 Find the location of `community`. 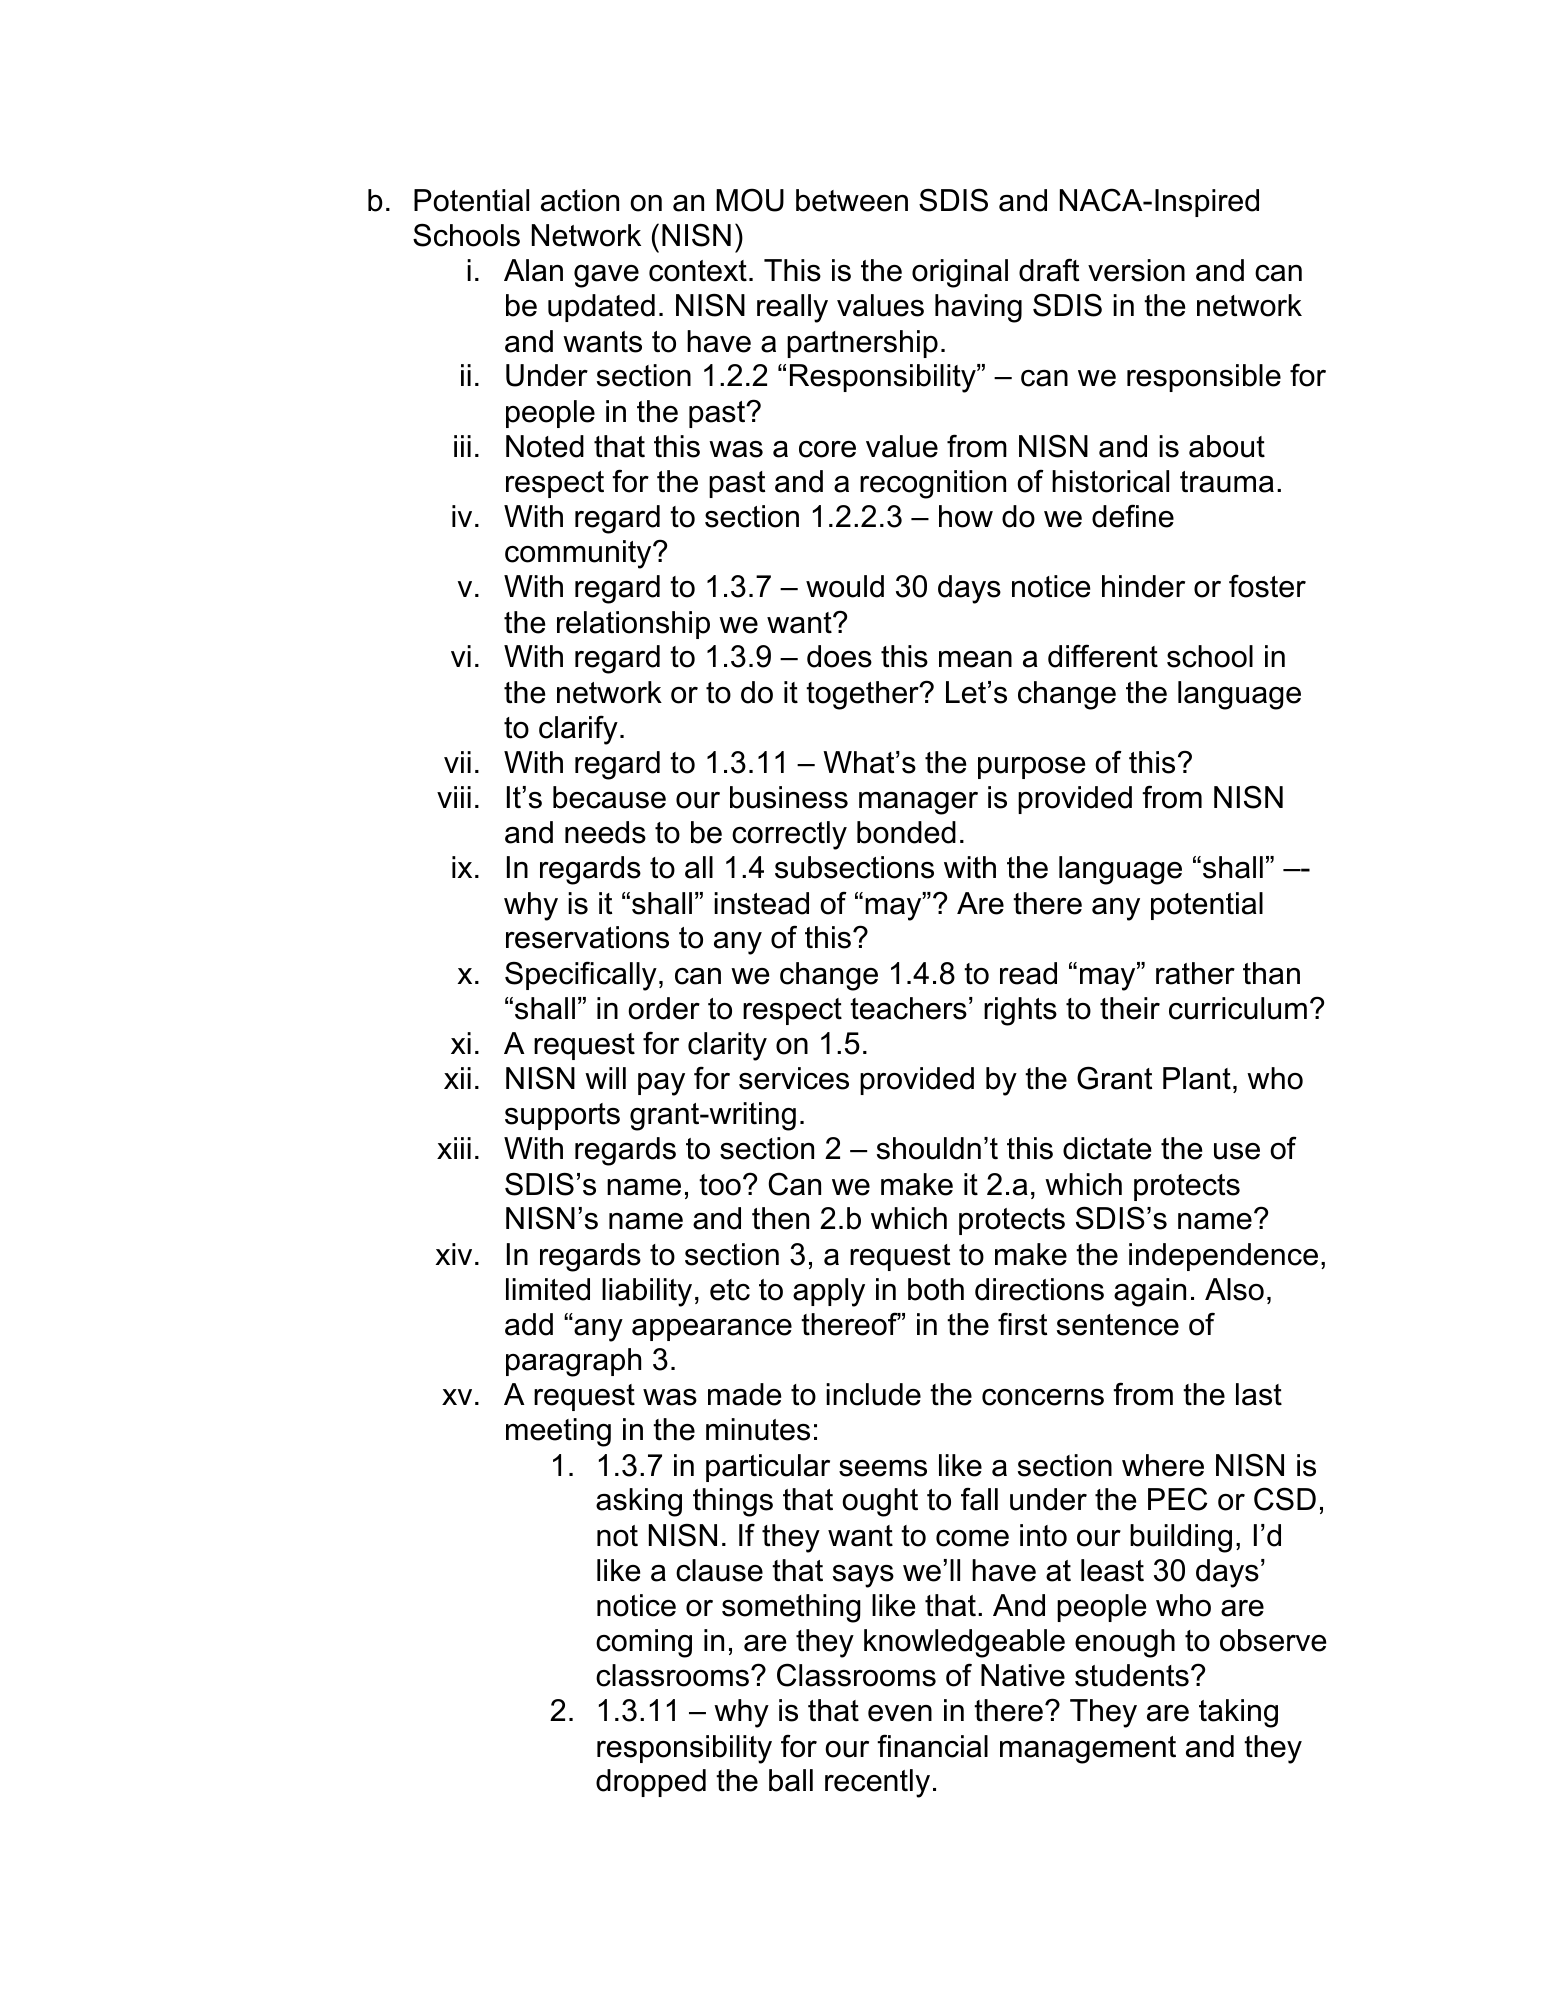

community is located at coordinates (579, 554).
